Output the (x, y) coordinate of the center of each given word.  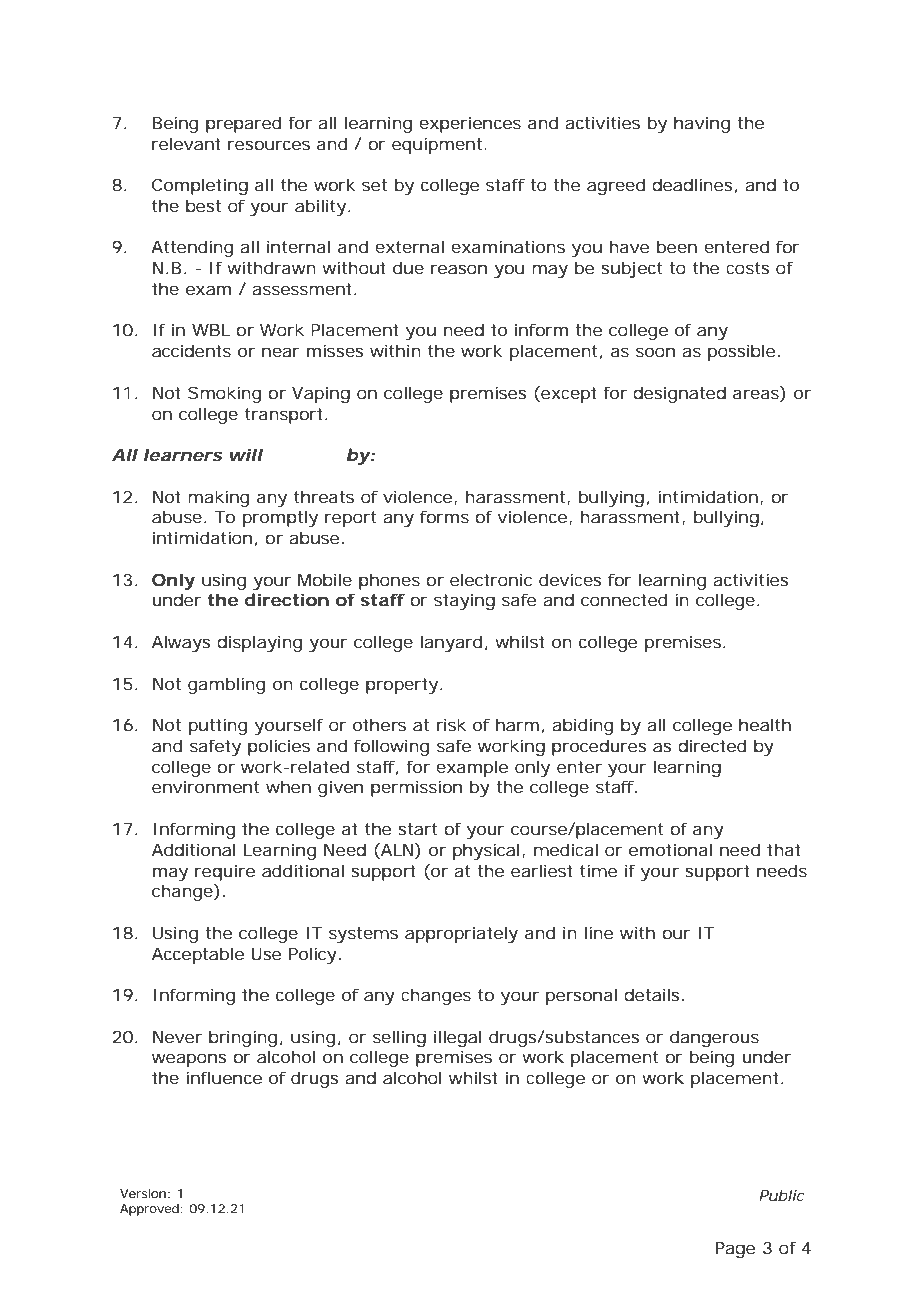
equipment (438, 145)
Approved (149, 1210)
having (702, 124)
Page (735, 1250)
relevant (186, 143)
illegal (458, 1038)
